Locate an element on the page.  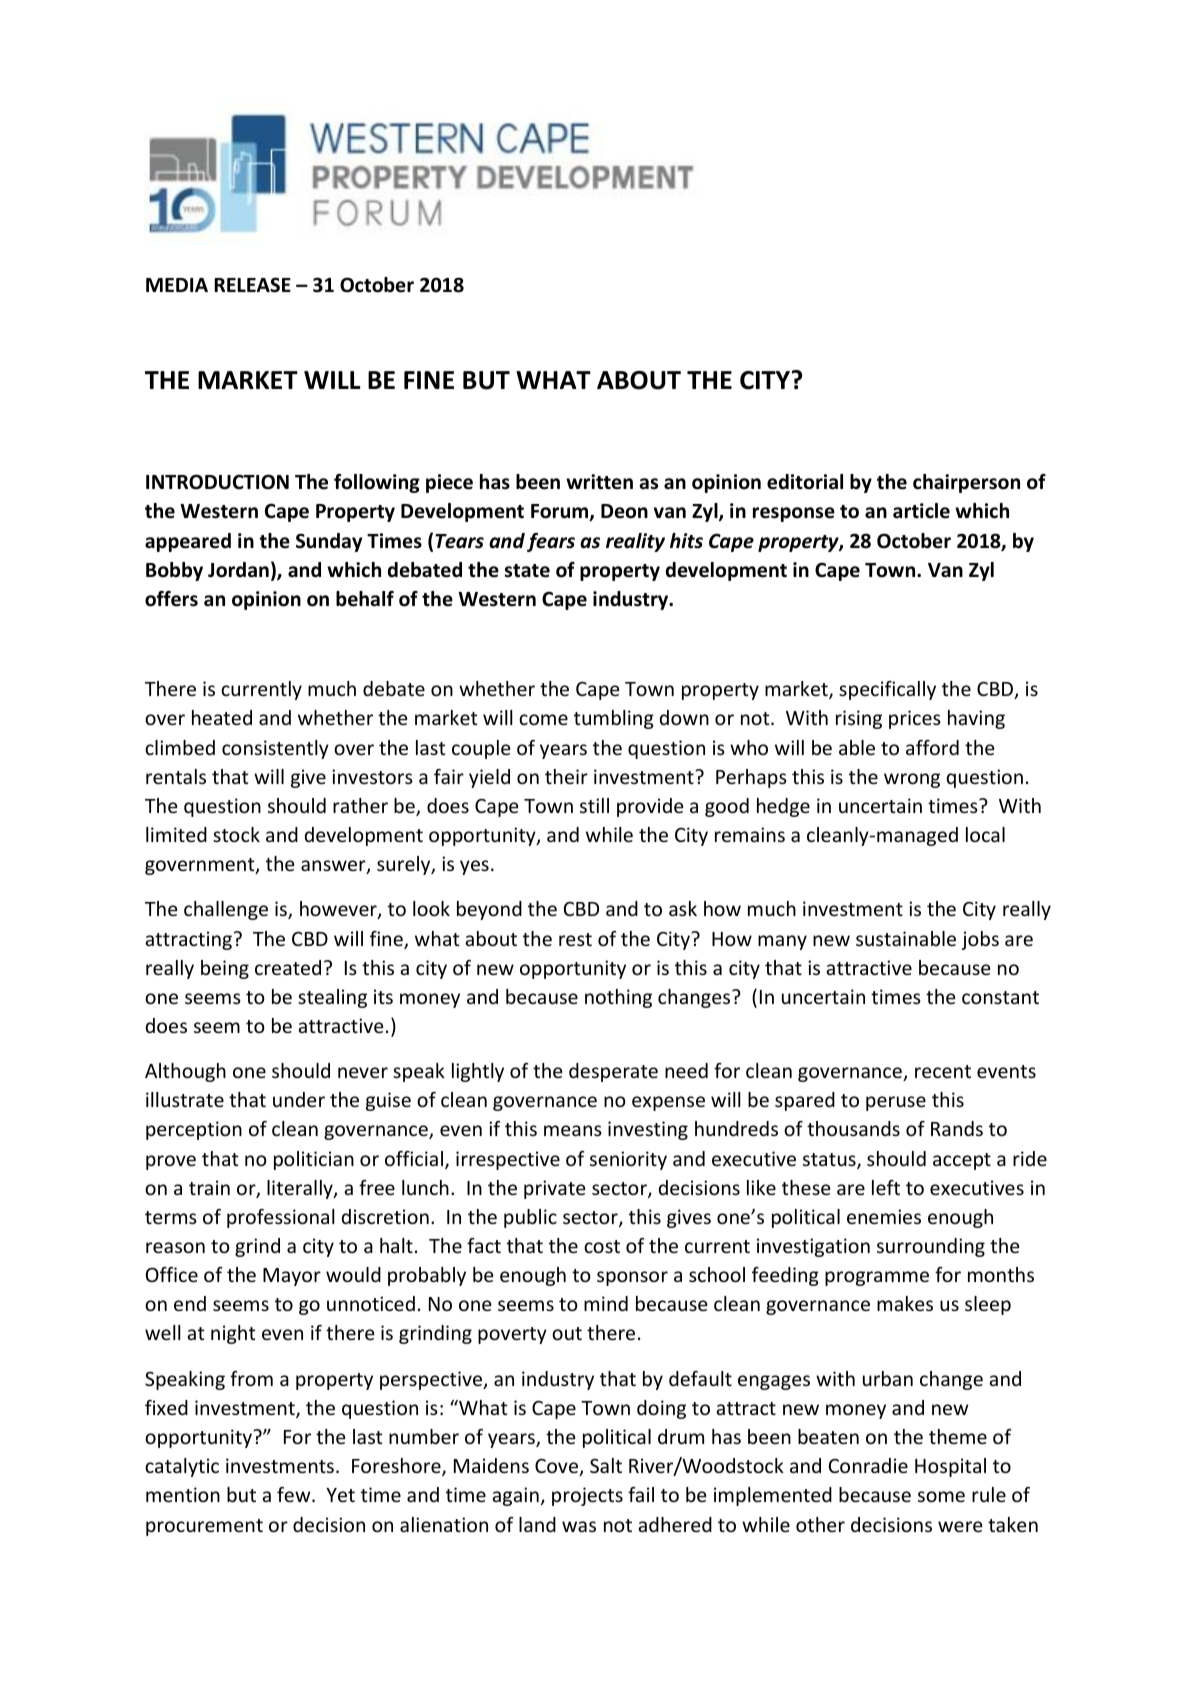
chairperson is located at coordinates (966, 483).
